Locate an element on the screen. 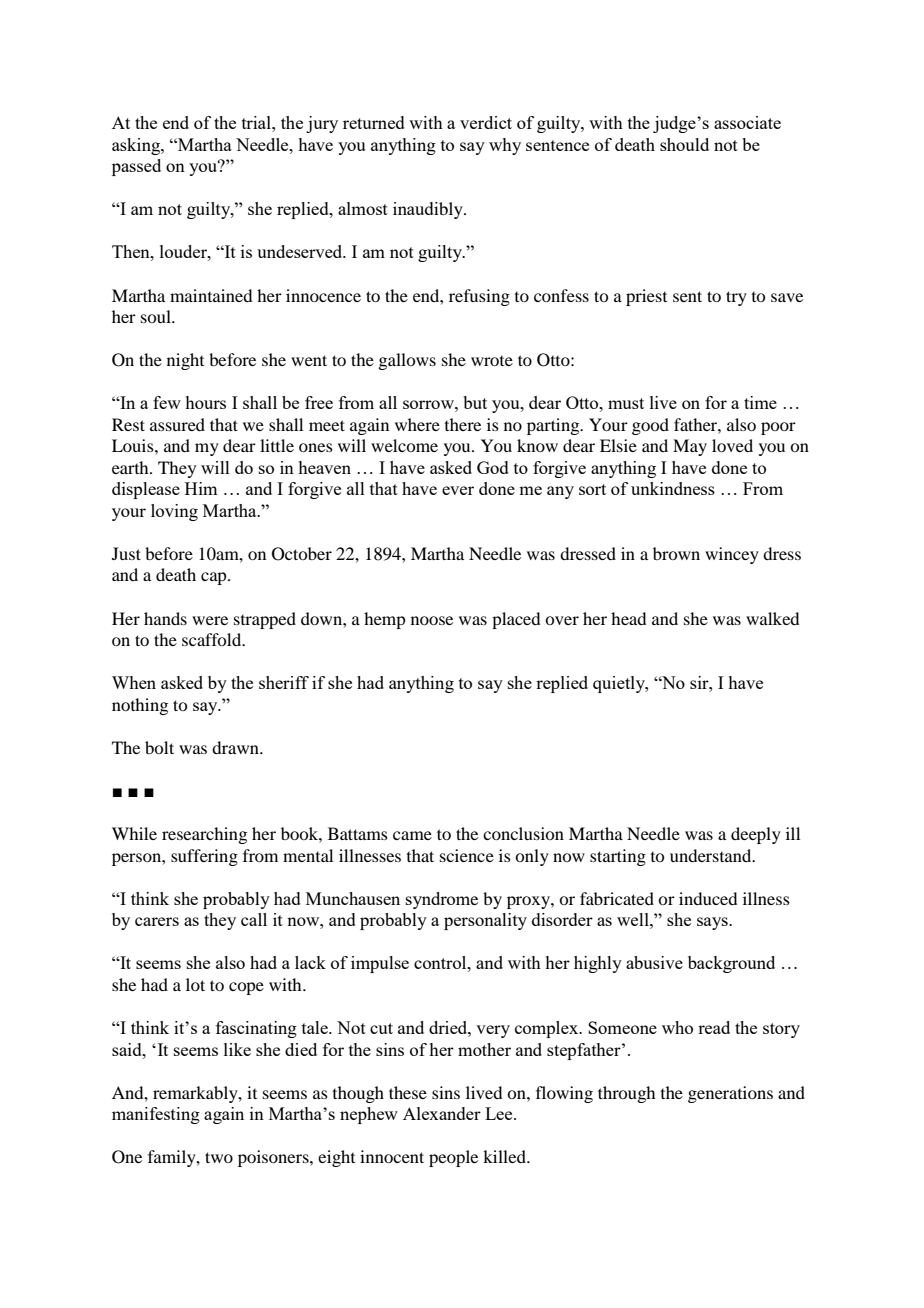 This screenshot has width=924, height=1308. night is located at coordinates (185, 361).
